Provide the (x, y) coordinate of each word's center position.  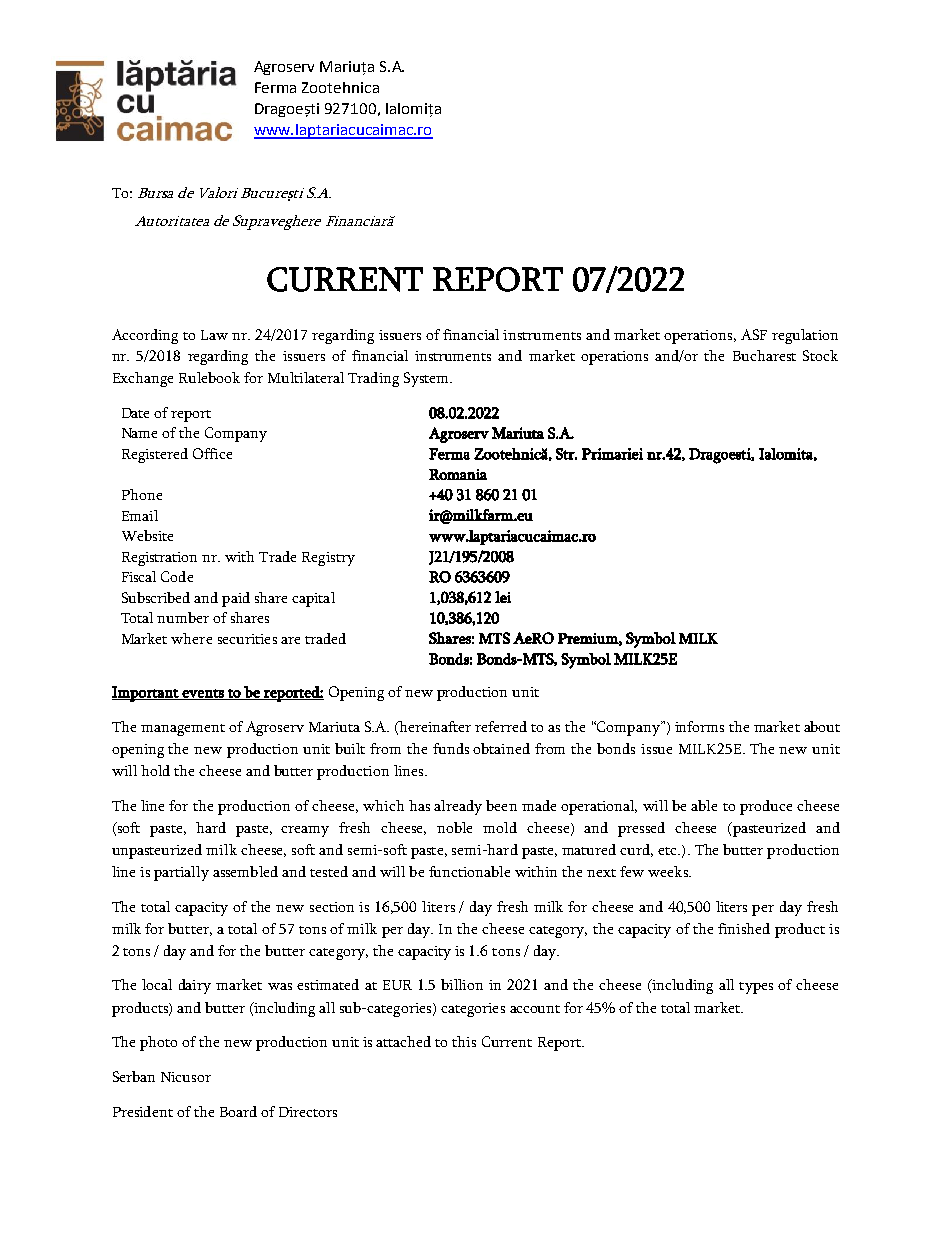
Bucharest (764, 355)
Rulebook (209, 377)
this (464, 1041)
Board (238, 1111)
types (756, 988)
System (427, 379)
